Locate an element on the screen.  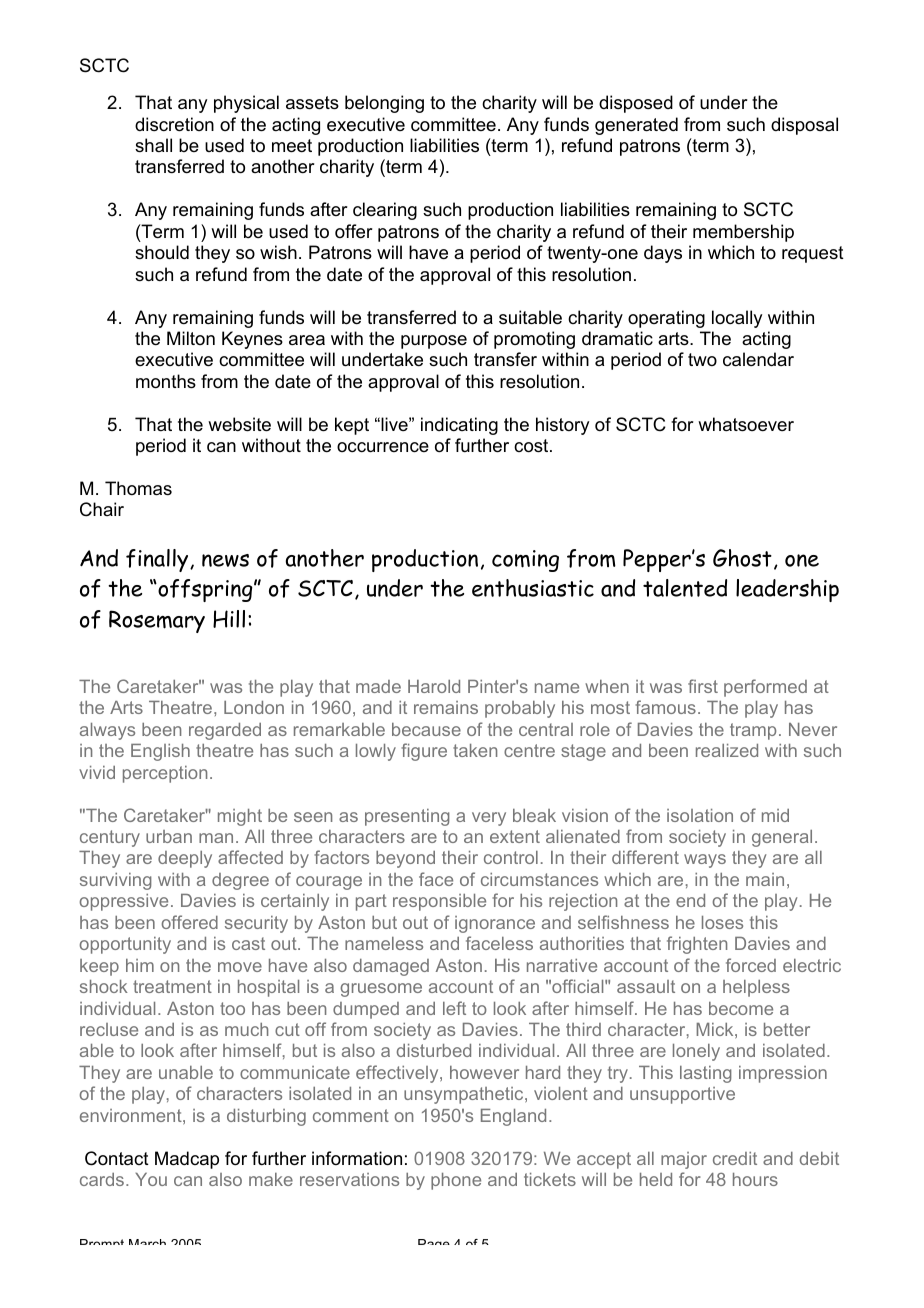
responsible is located at coordinates (439, 902).
